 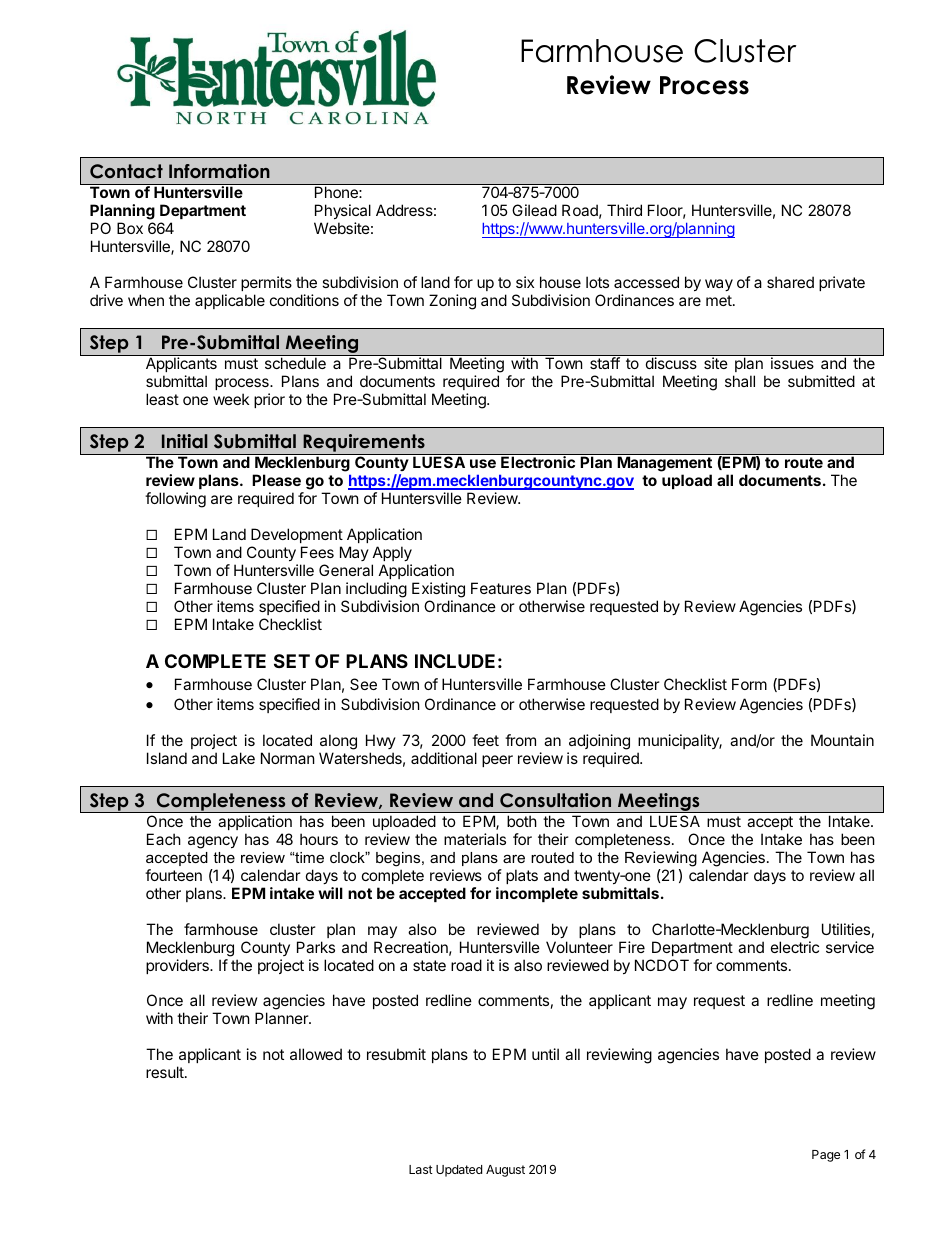 What do you see at coordinates (475, 839) in the screenshot?
I see `materials` at bounding box center [475, 839].
